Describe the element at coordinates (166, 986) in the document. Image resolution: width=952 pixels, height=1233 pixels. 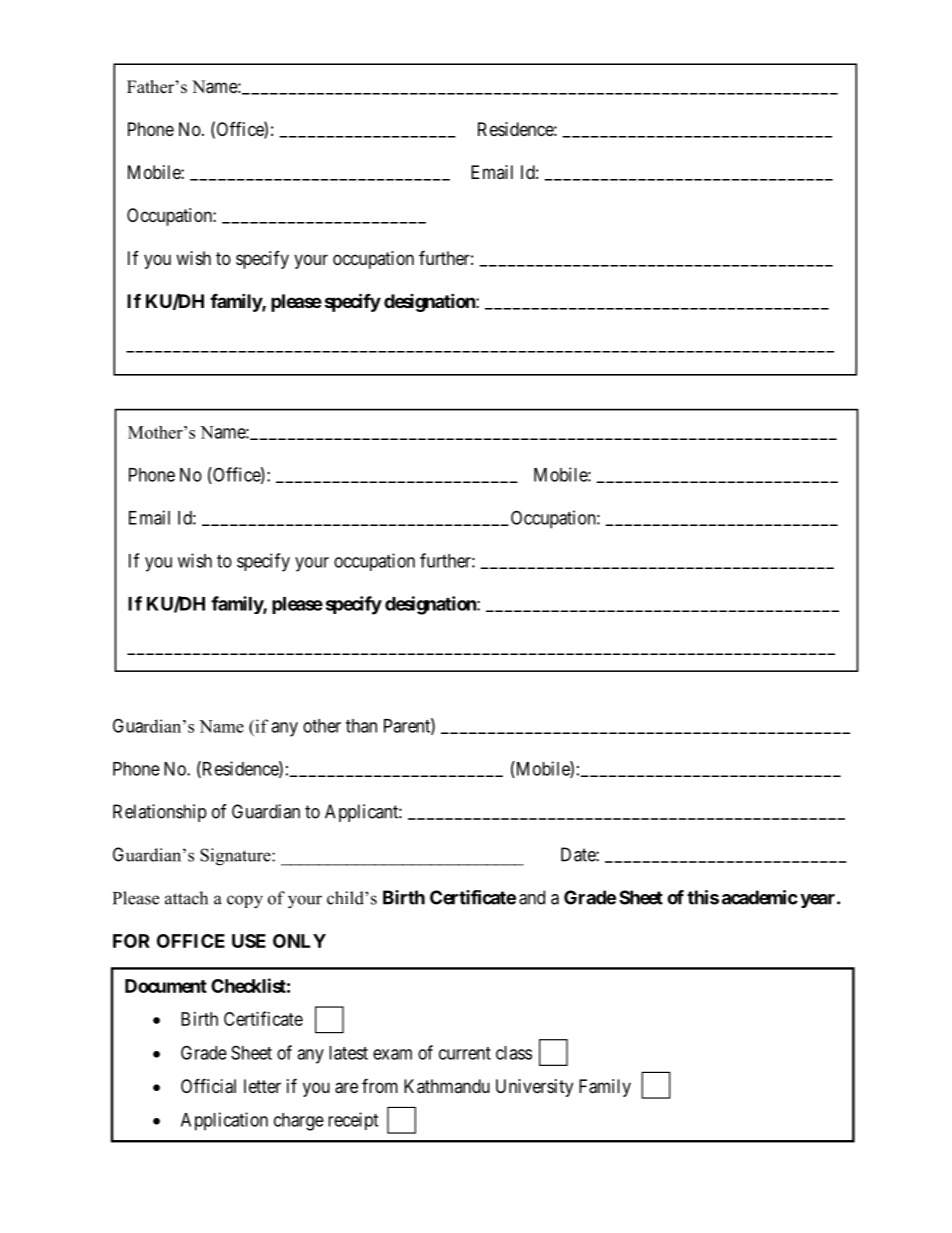
I see `Document` at that location.
